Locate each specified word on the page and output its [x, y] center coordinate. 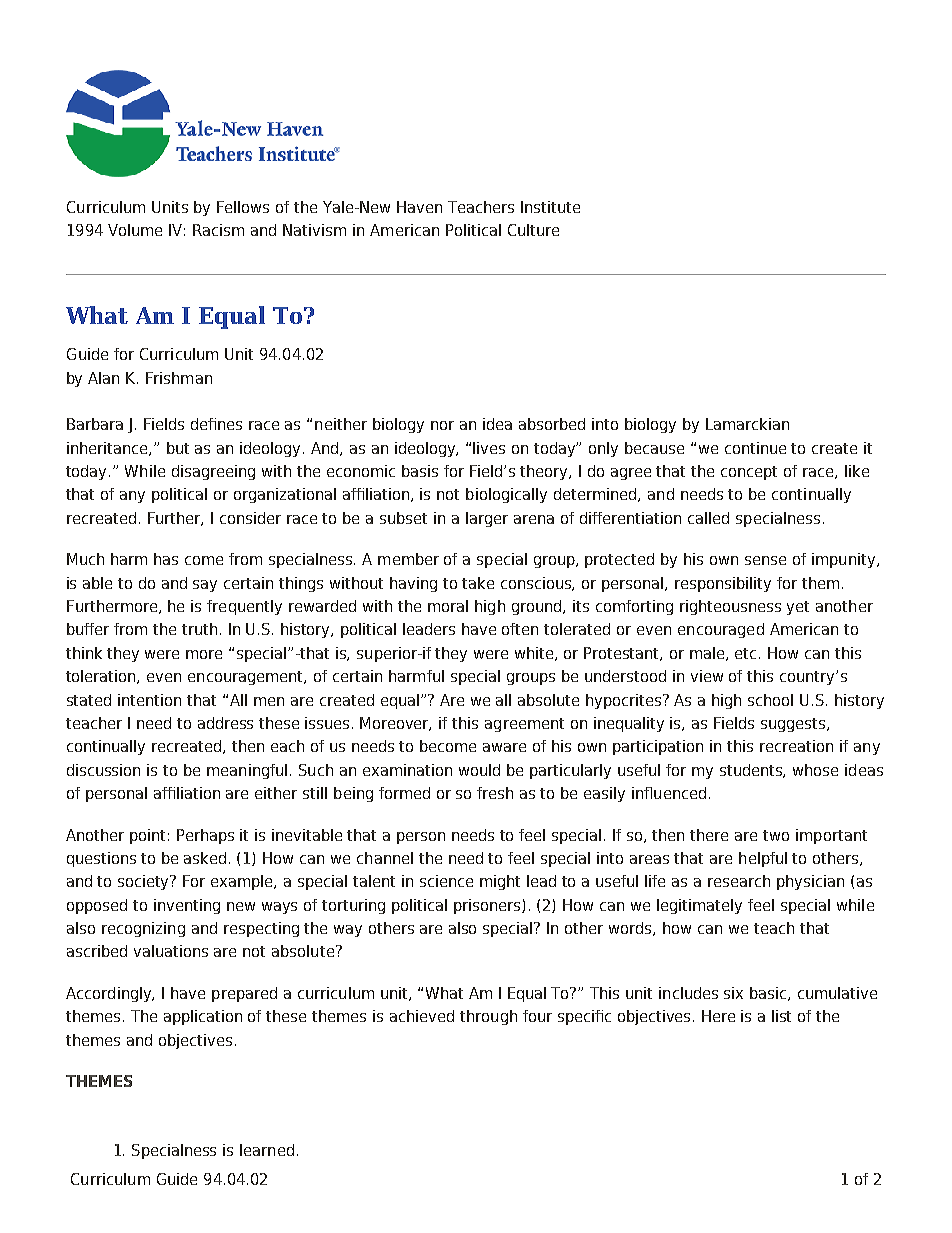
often [520, 629]
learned [267, 1150]
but [178, 448]
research [739, 881]
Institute [550, 207]
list [781, 1016]
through [488, 1017]
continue [755, 448]
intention [149, 700]
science [446, 881]
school [770, 700]
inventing [187, 906]
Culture [533, 230]
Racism [218, 230]
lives [489, 448]
